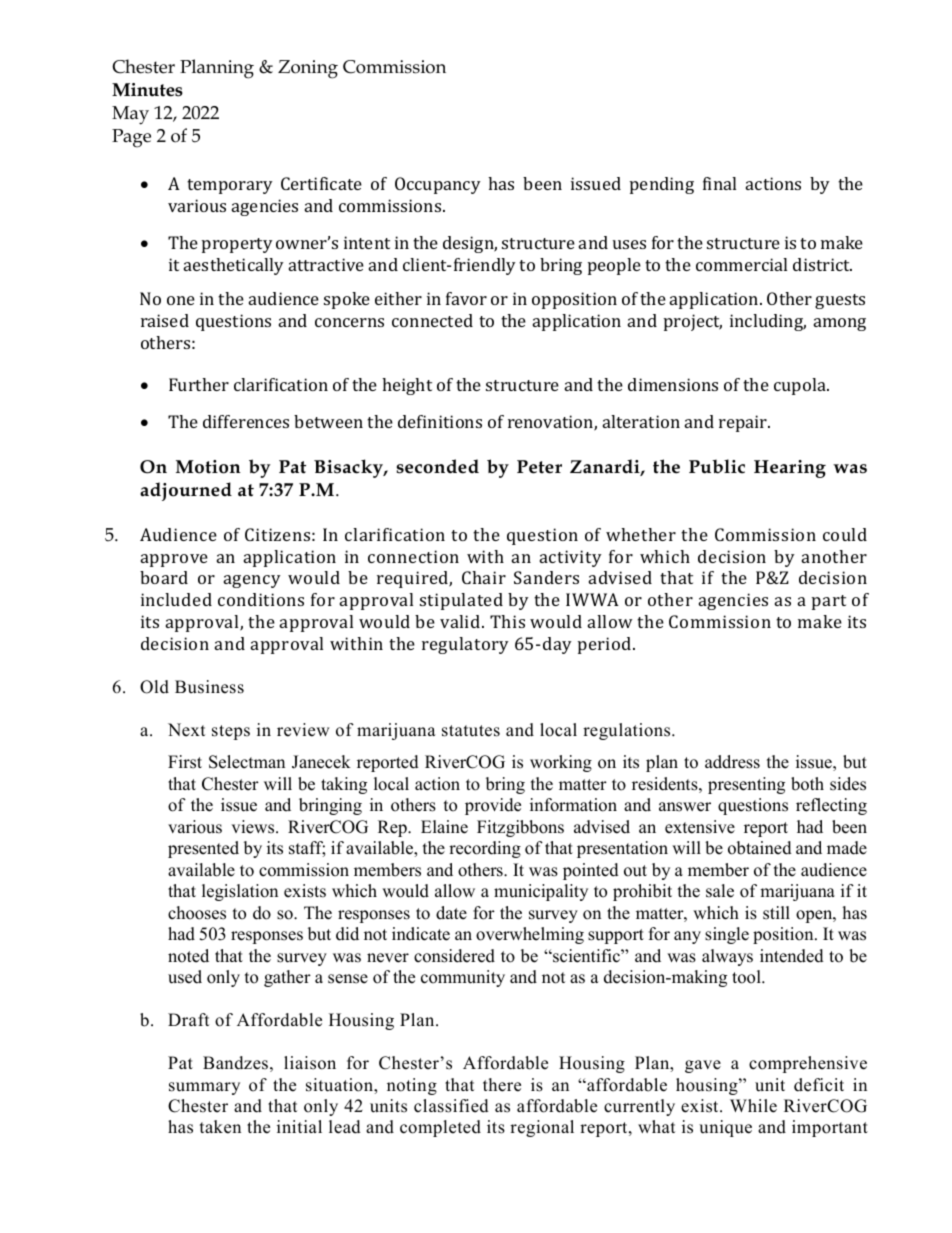  I want to click on stipulated, so click(461, 601).
